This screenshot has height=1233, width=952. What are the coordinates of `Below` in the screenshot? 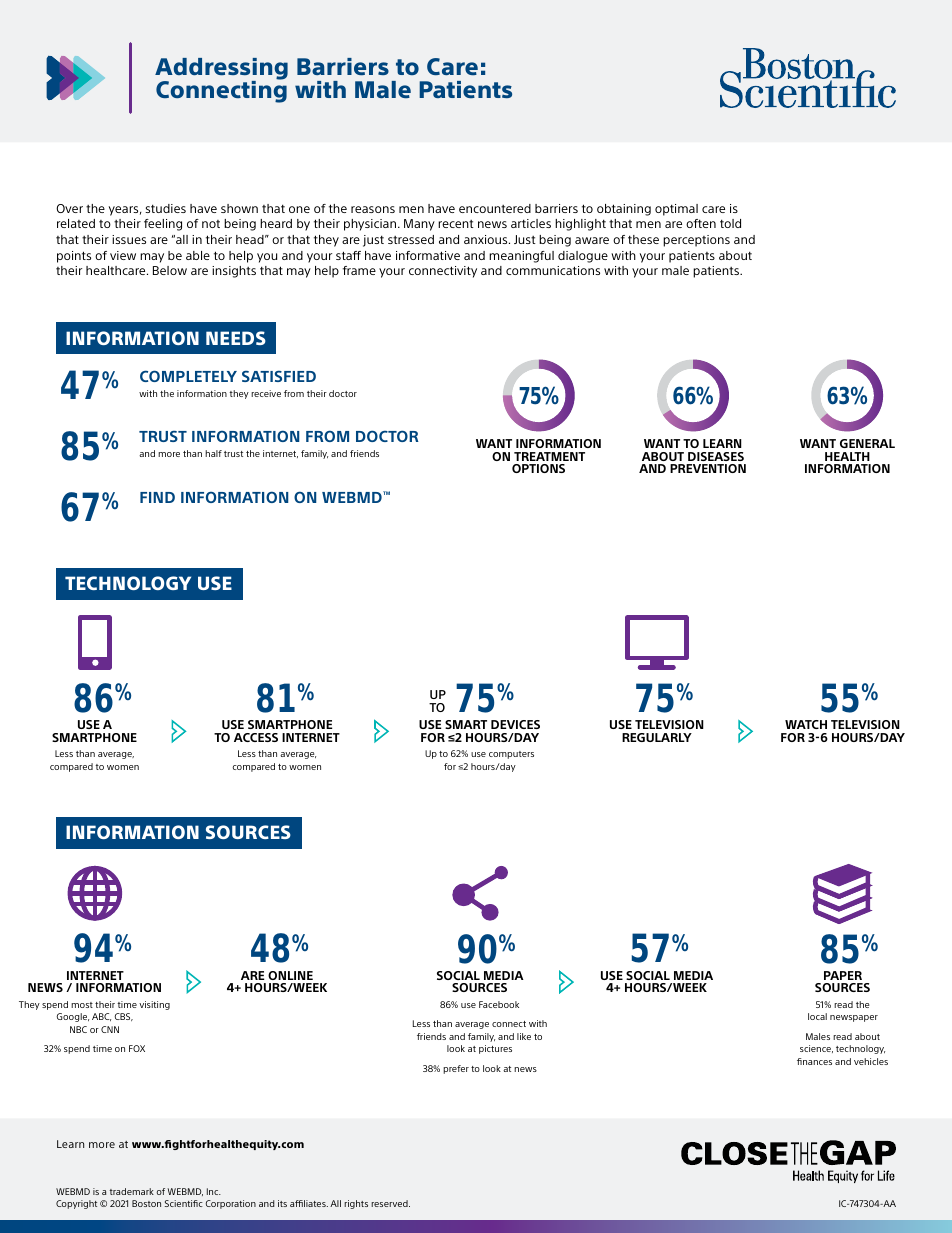 It's located at (170, 270).
